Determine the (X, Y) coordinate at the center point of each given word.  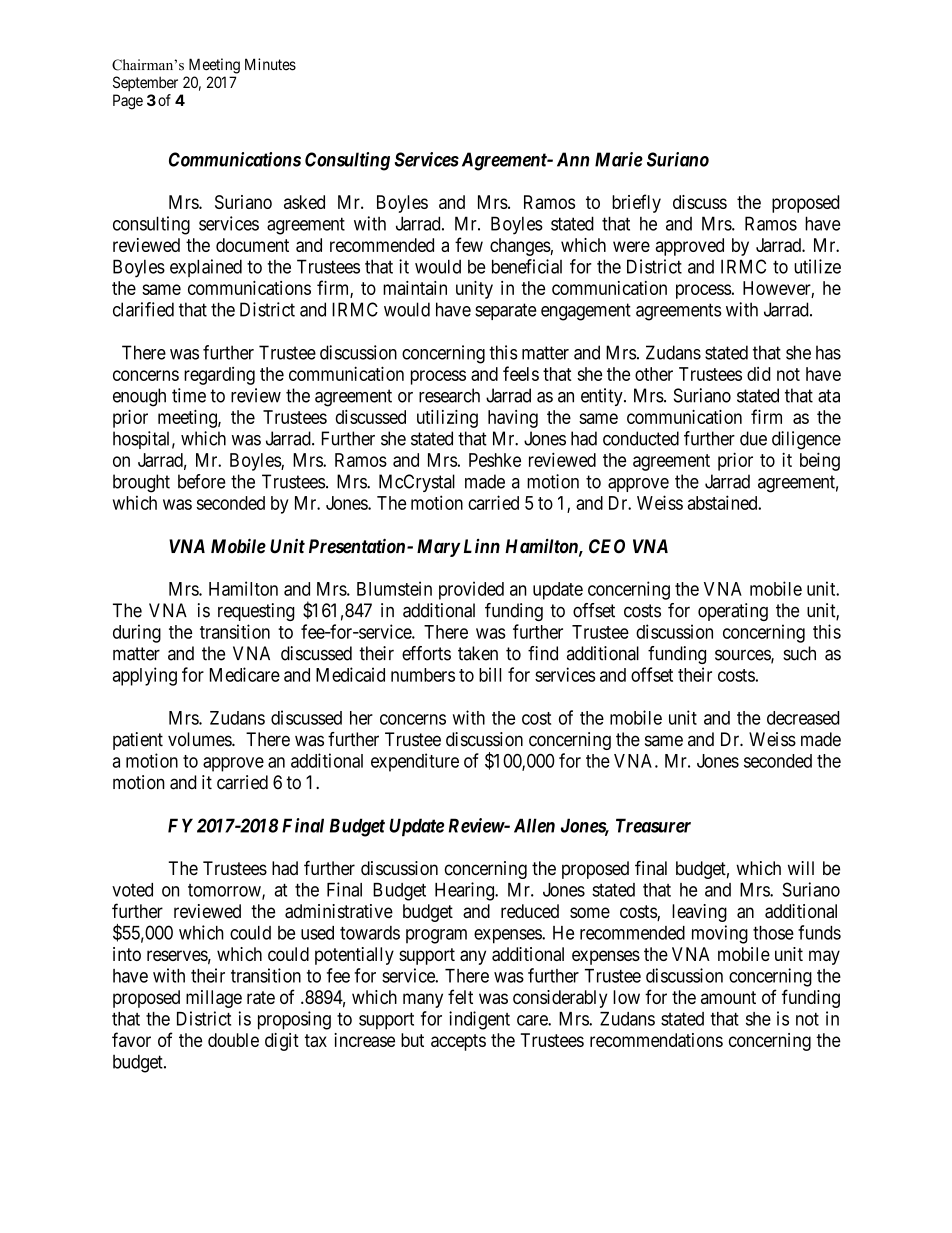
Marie (619, 159)
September (145, 83)
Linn (482, 546)
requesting (256, 612)
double (233, 1040)
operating (733, 612)
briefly (636, 203)
